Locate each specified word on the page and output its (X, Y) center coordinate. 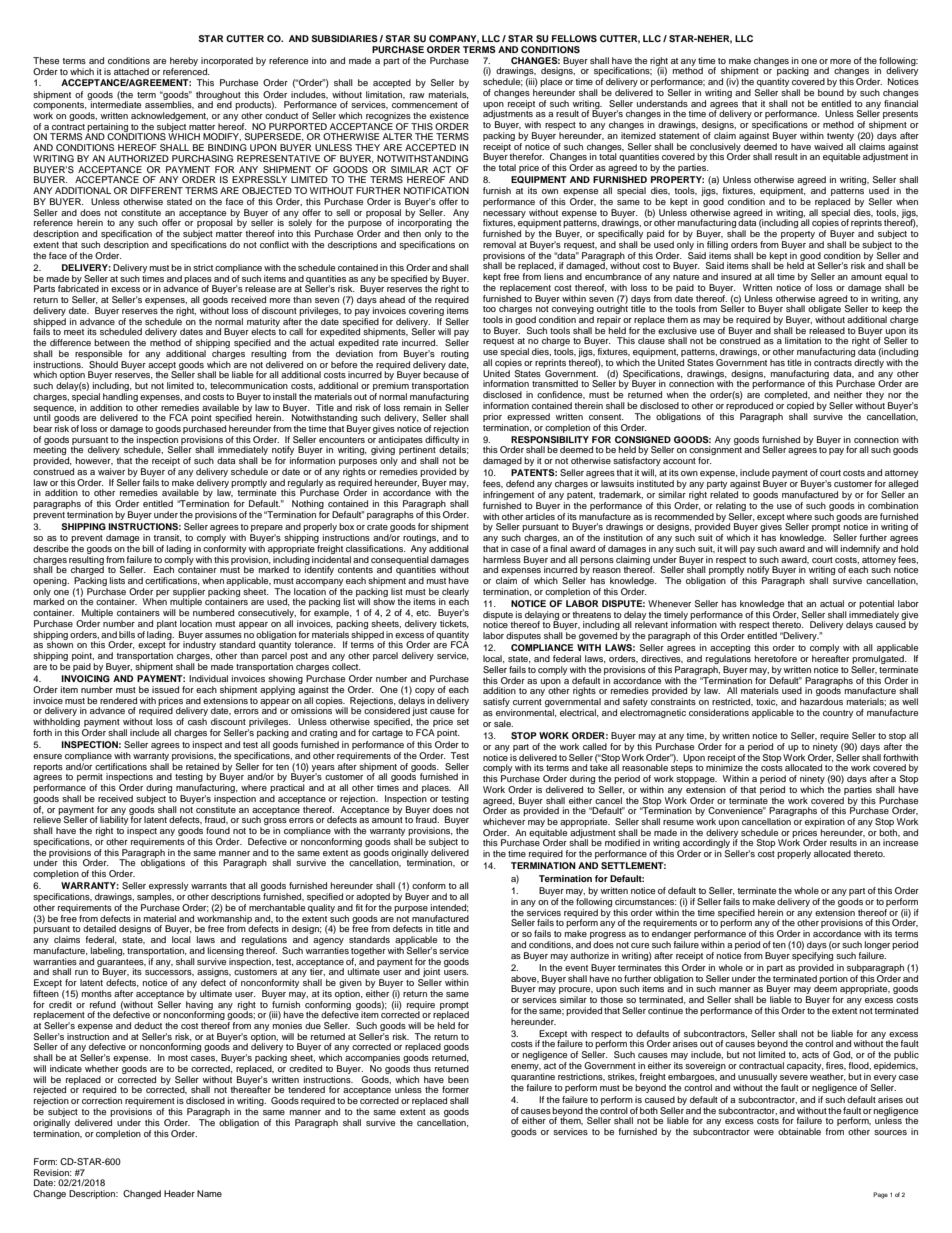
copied (800, 406)
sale (503, 723)
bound (831, 92)
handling (120, 397)
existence (449, 115)
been (458, 1079)
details (454, 449)
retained (202, 766)
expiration (825, 822)
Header (179, 1193)
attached (131, 71)
